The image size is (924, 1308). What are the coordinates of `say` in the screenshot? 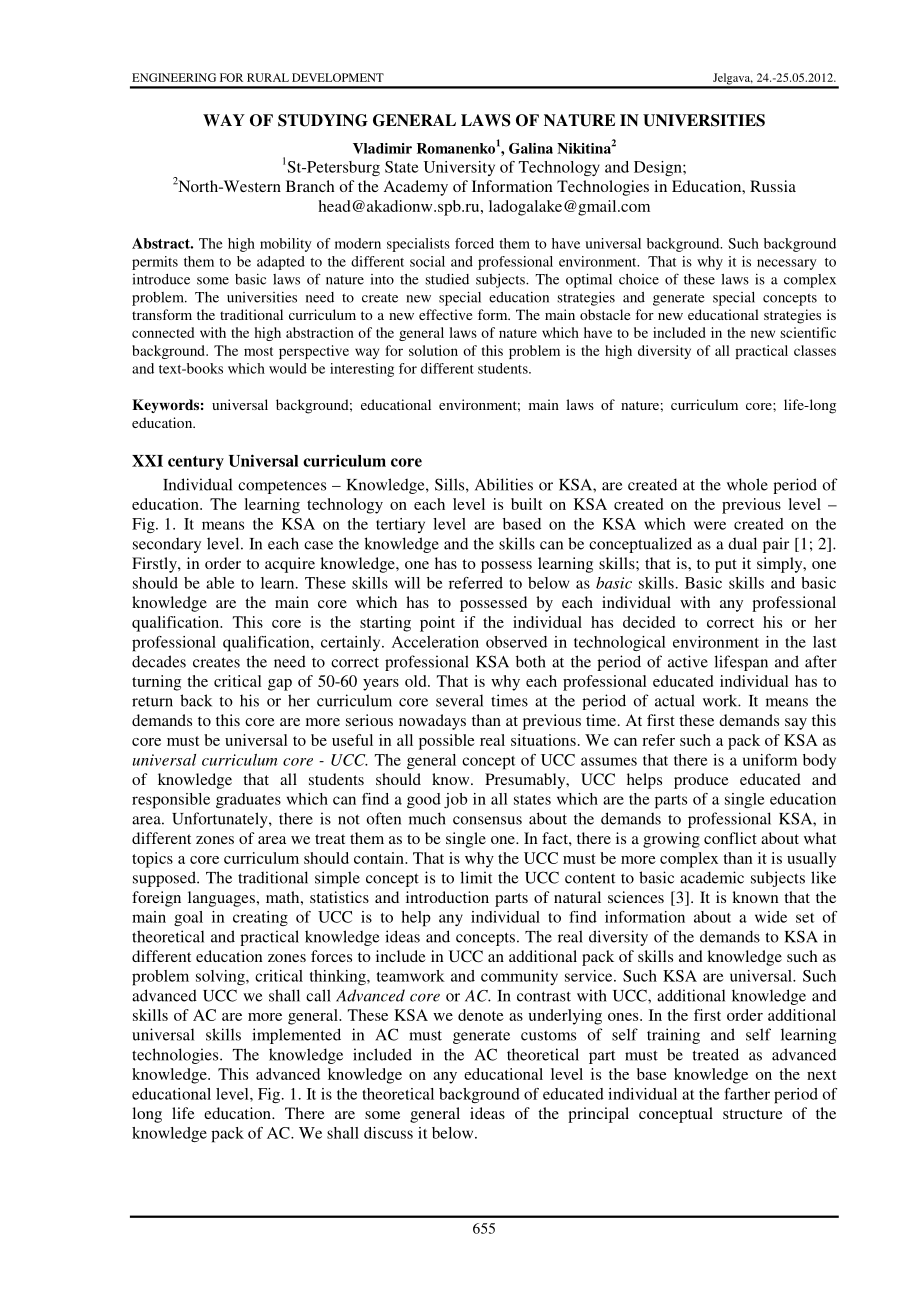 It's located at (796, 724).
